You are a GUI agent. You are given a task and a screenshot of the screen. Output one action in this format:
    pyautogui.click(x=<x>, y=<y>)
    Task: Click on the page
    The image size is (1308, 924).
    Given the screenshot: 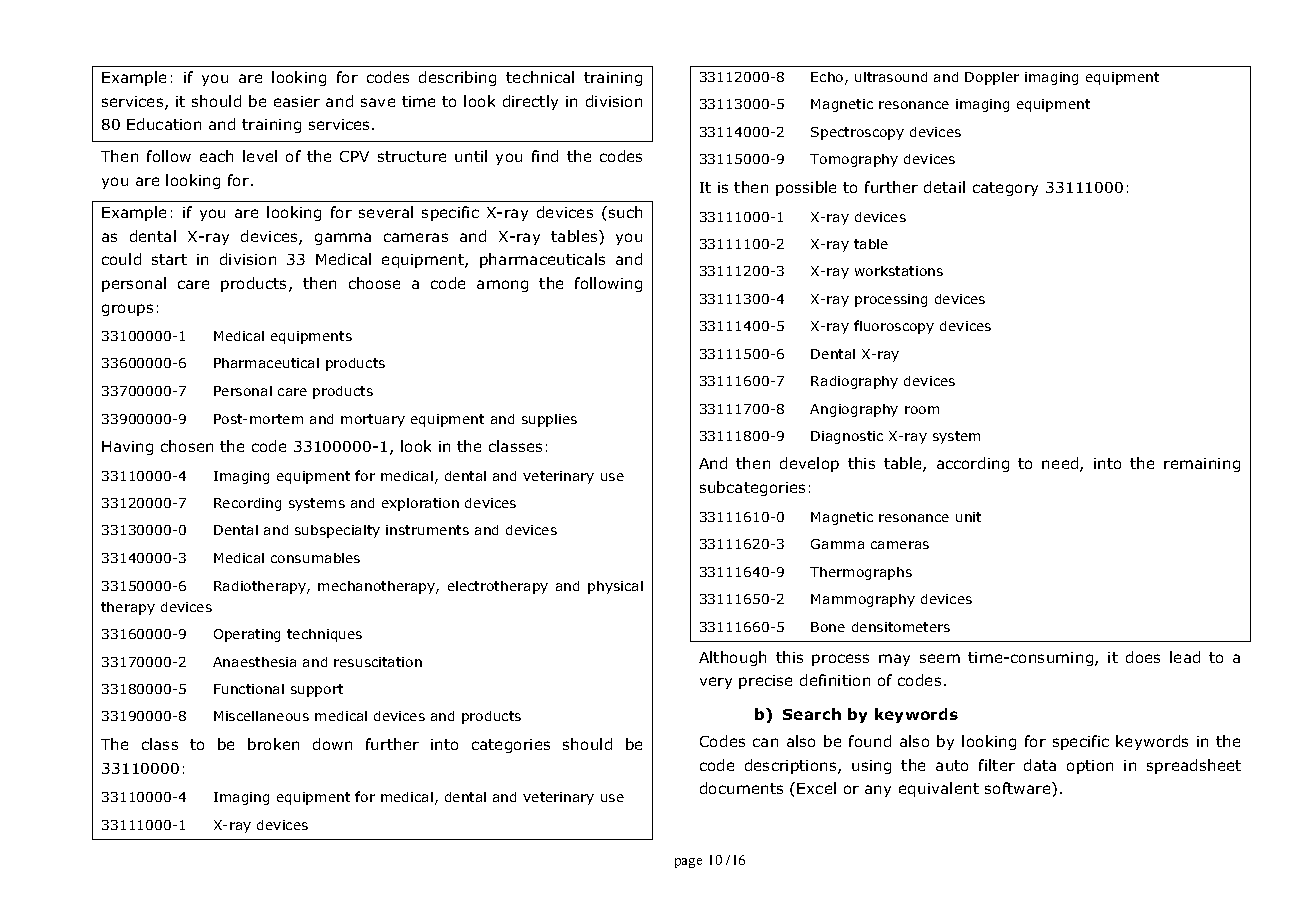 What is the action you would take?
    pyautogui.click(x=688, y=863)
